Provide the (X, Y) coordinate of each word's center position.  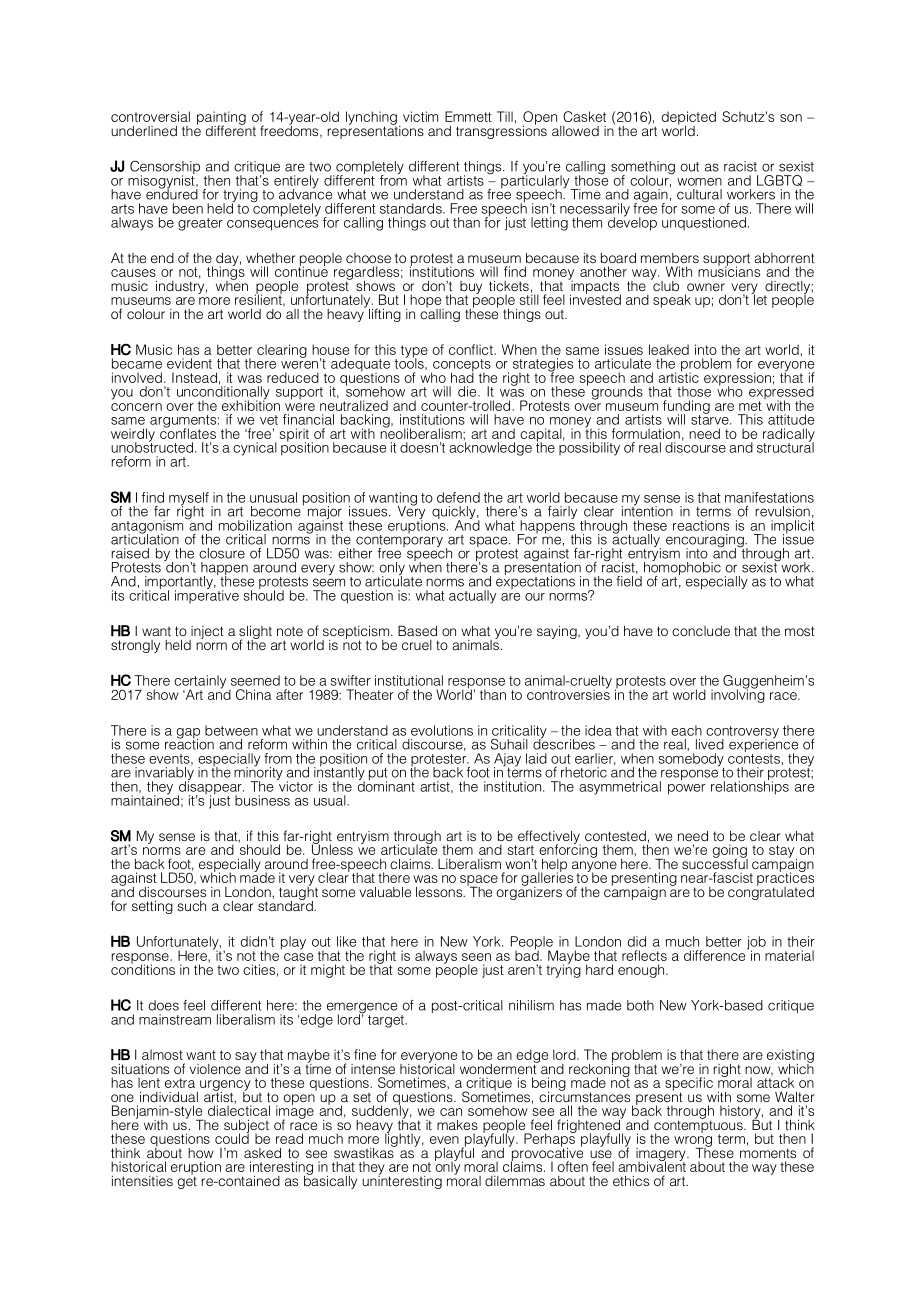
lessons (440, 892)
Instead (194, 377)
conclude (701, 631)
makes (457, 1125)
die (468, 391)
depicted (689, 119)
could (232, 1137)
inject (206, 633)
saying (558, 632)
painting (221, 119)
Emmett (468, 116)
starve (711, 419)
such (192, 906)
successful (715, 862)
